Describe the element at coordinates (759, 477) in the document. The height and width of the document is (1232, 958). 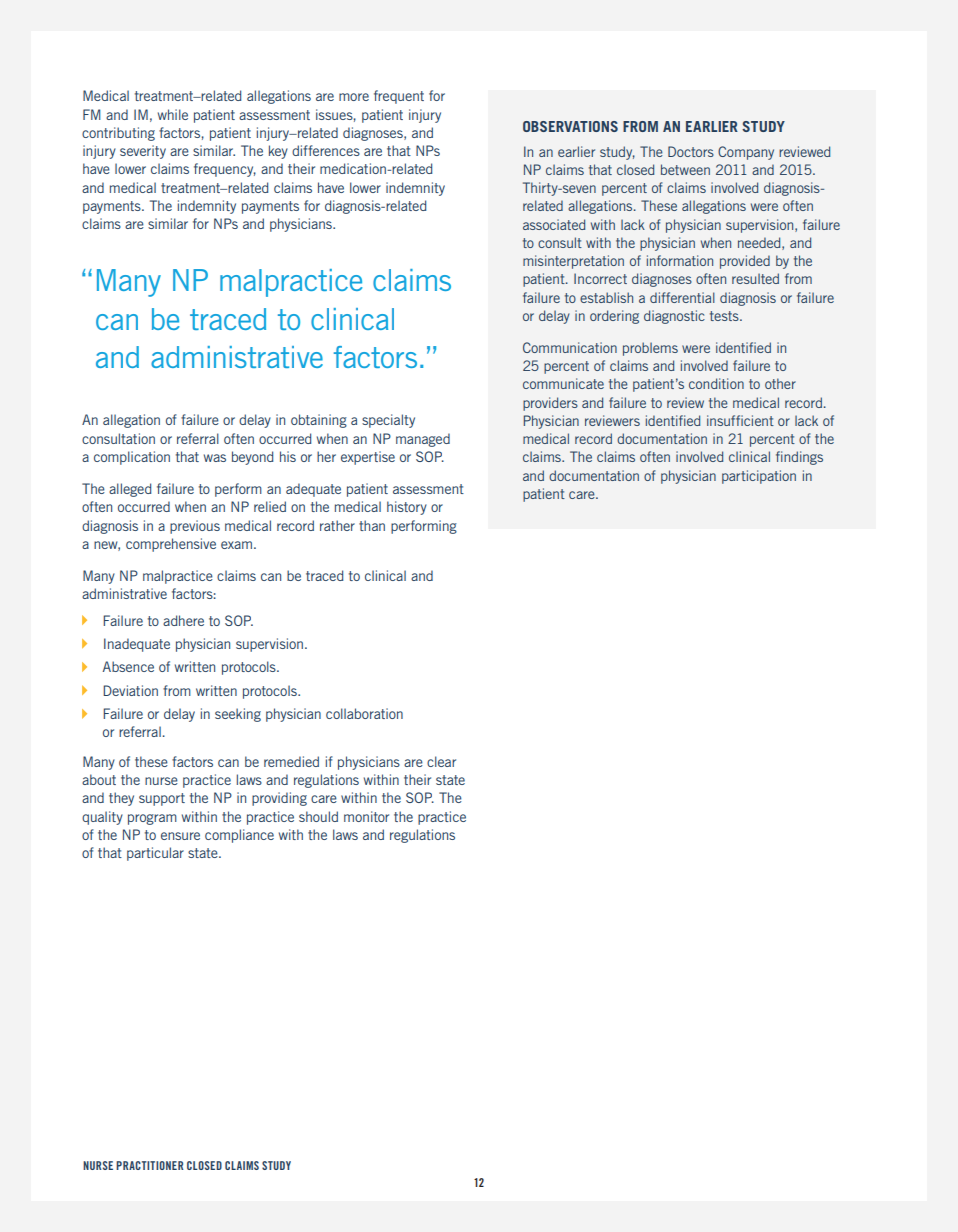
I see `participation` at that location.
